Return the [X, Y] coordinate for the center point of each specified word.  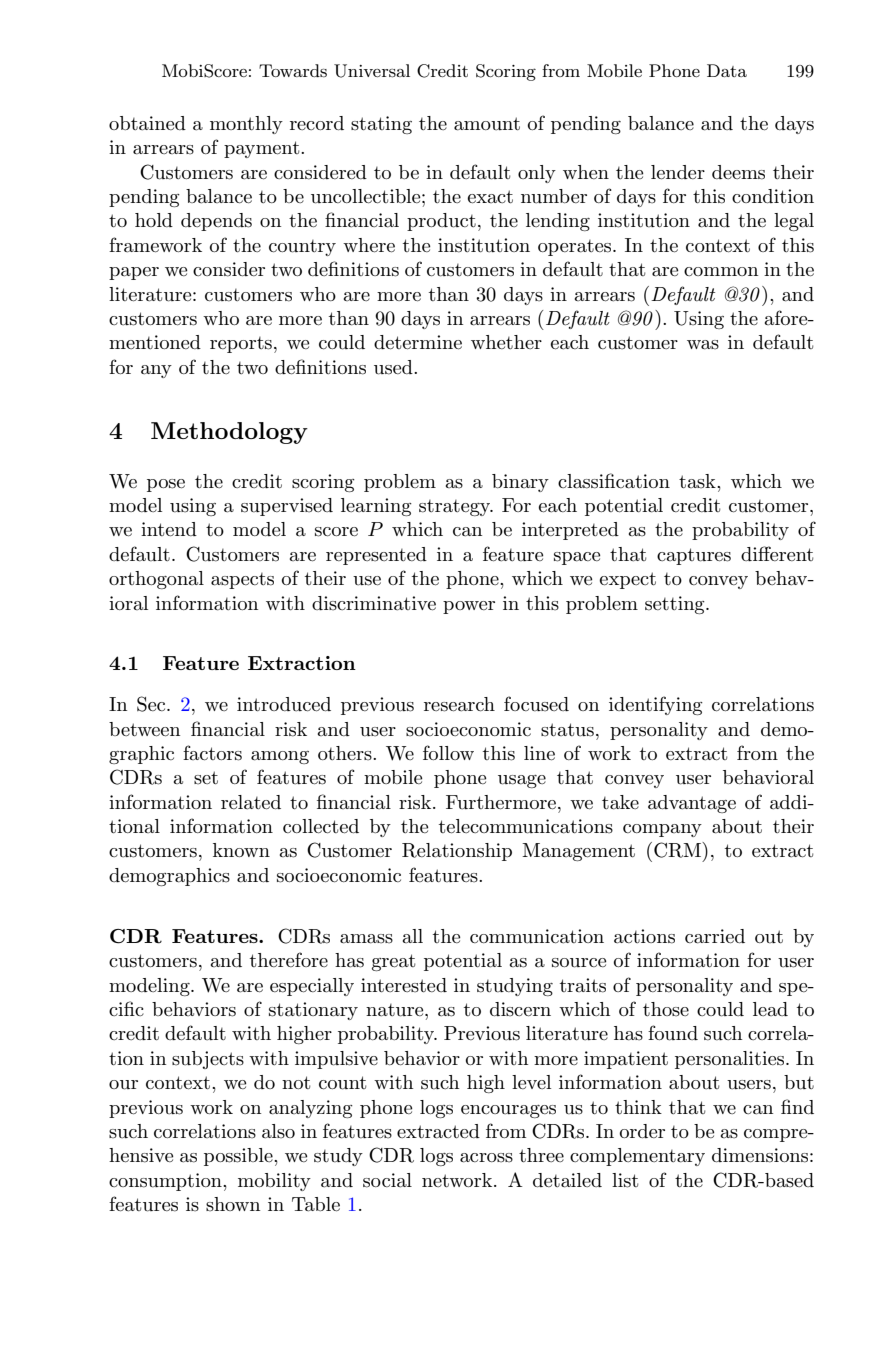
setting [676, 605]
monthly [246, 125]
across [486, 1158]
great [393, 962]
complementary [637, 1157]
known [241, 850]
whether [506, 342]
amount [487, 124]
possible [239, 1157]
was [703, 345]
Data [727, 70]
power [469, 607]
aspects [242, 581]
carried [715, 936]
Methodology [229, 433]
